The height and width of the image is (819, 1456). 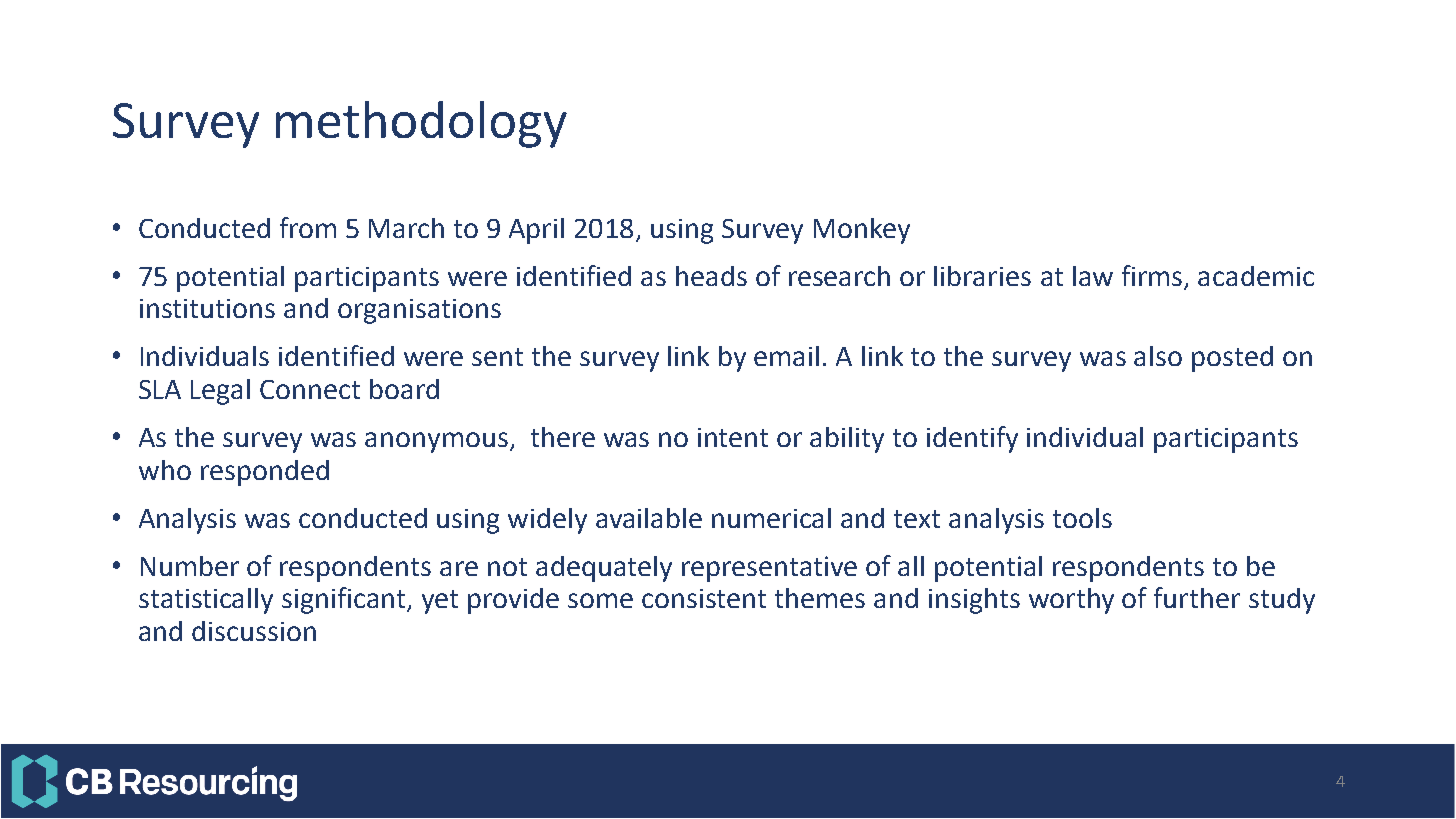 I want to click on heads, so click(x=711, y=276).
